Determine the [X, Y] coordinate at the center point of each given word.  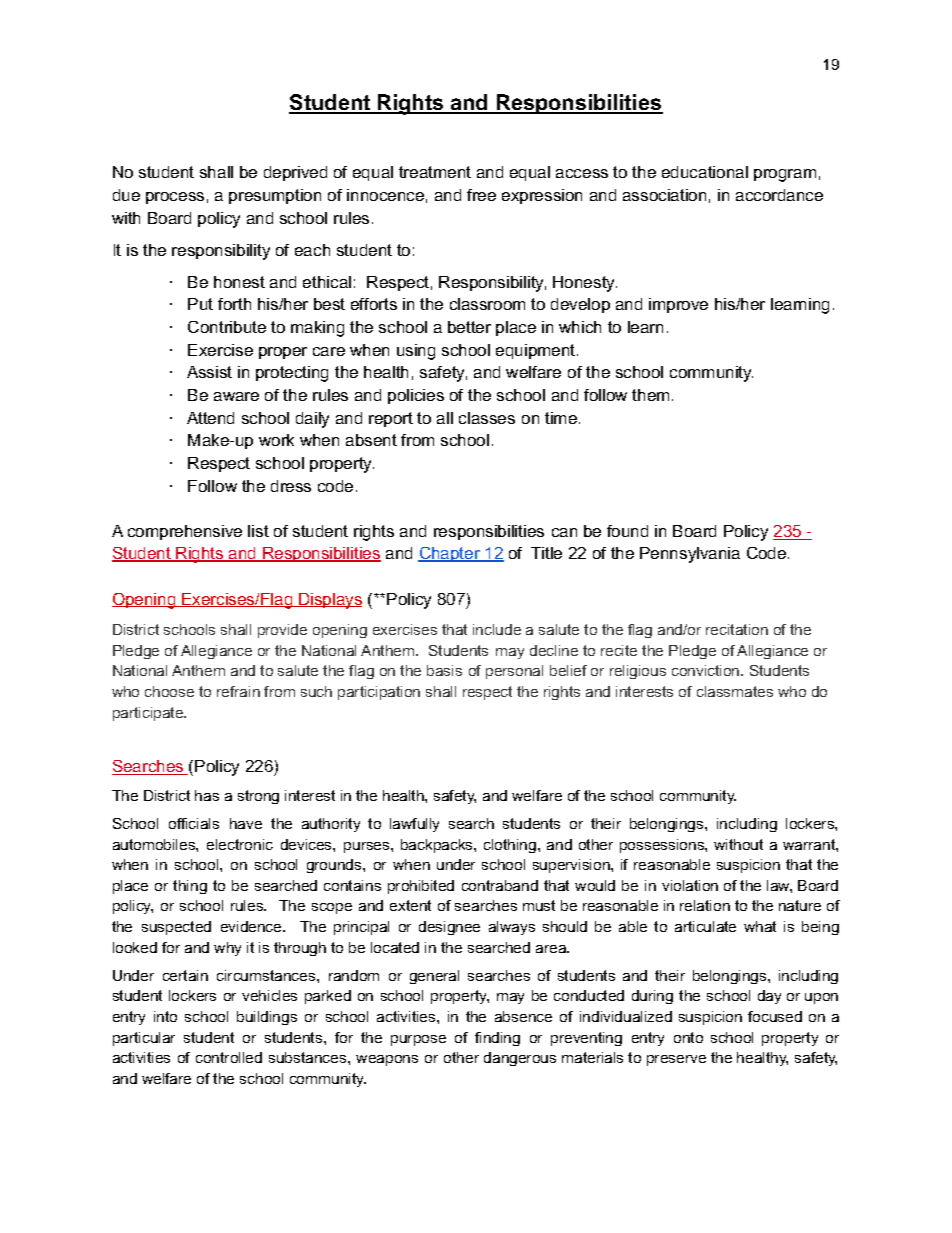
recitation [737, 629]
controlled [229, 1057]
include [497, 629]
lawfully [414, 825]
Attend [210, 418]
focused [775, 1016]
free [481, 195]
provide [282, 631]
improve [678, 305]
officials [194, 823]
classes [487, 418]
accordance [779, 195]
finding [497, 1039]
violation [690, 885]
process [175, 198]
